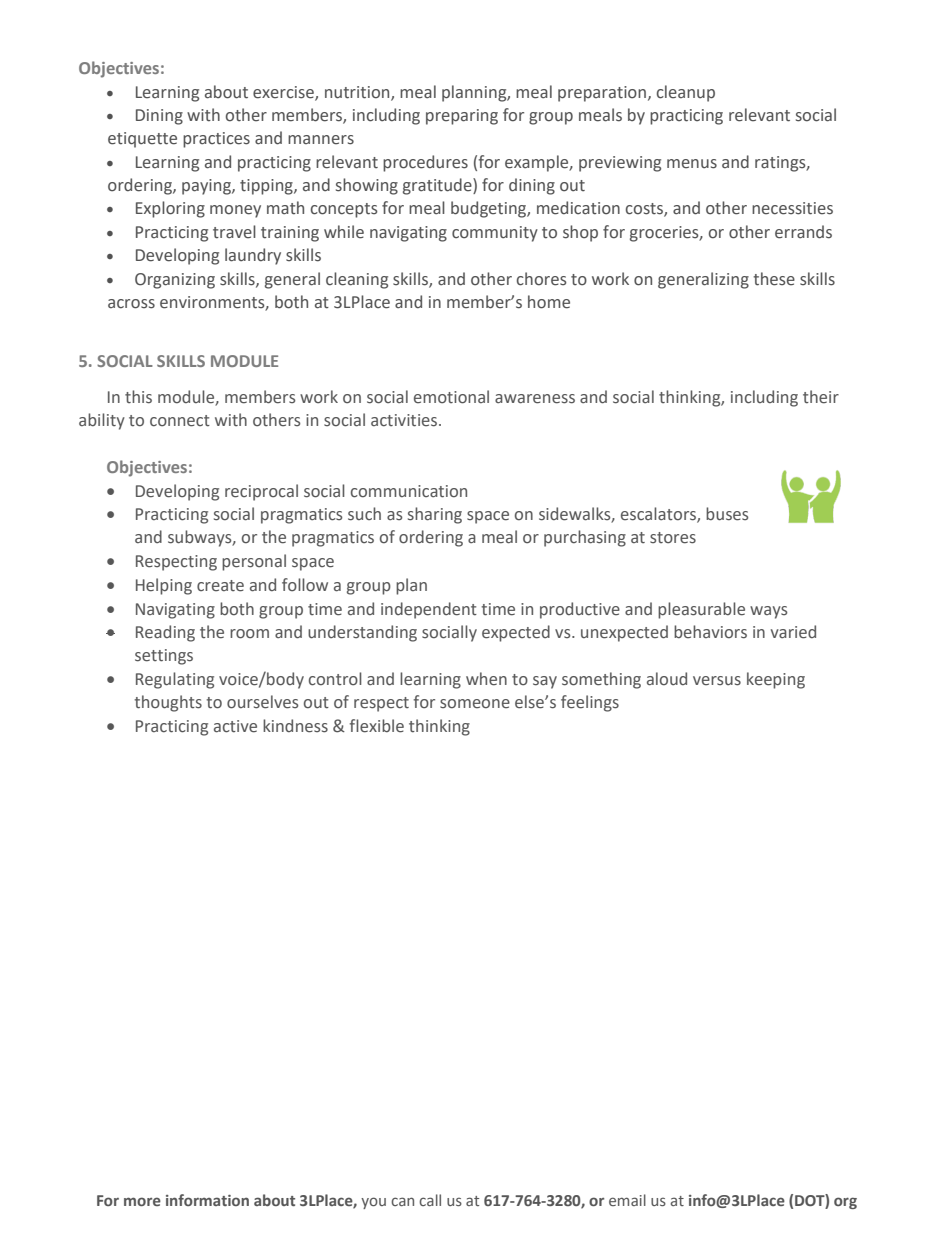 The height and width of the image is (1233, 952). What do you see at coordinates (451, 397) in the image?
I see `emotional` at bounding box center [451, 397].
